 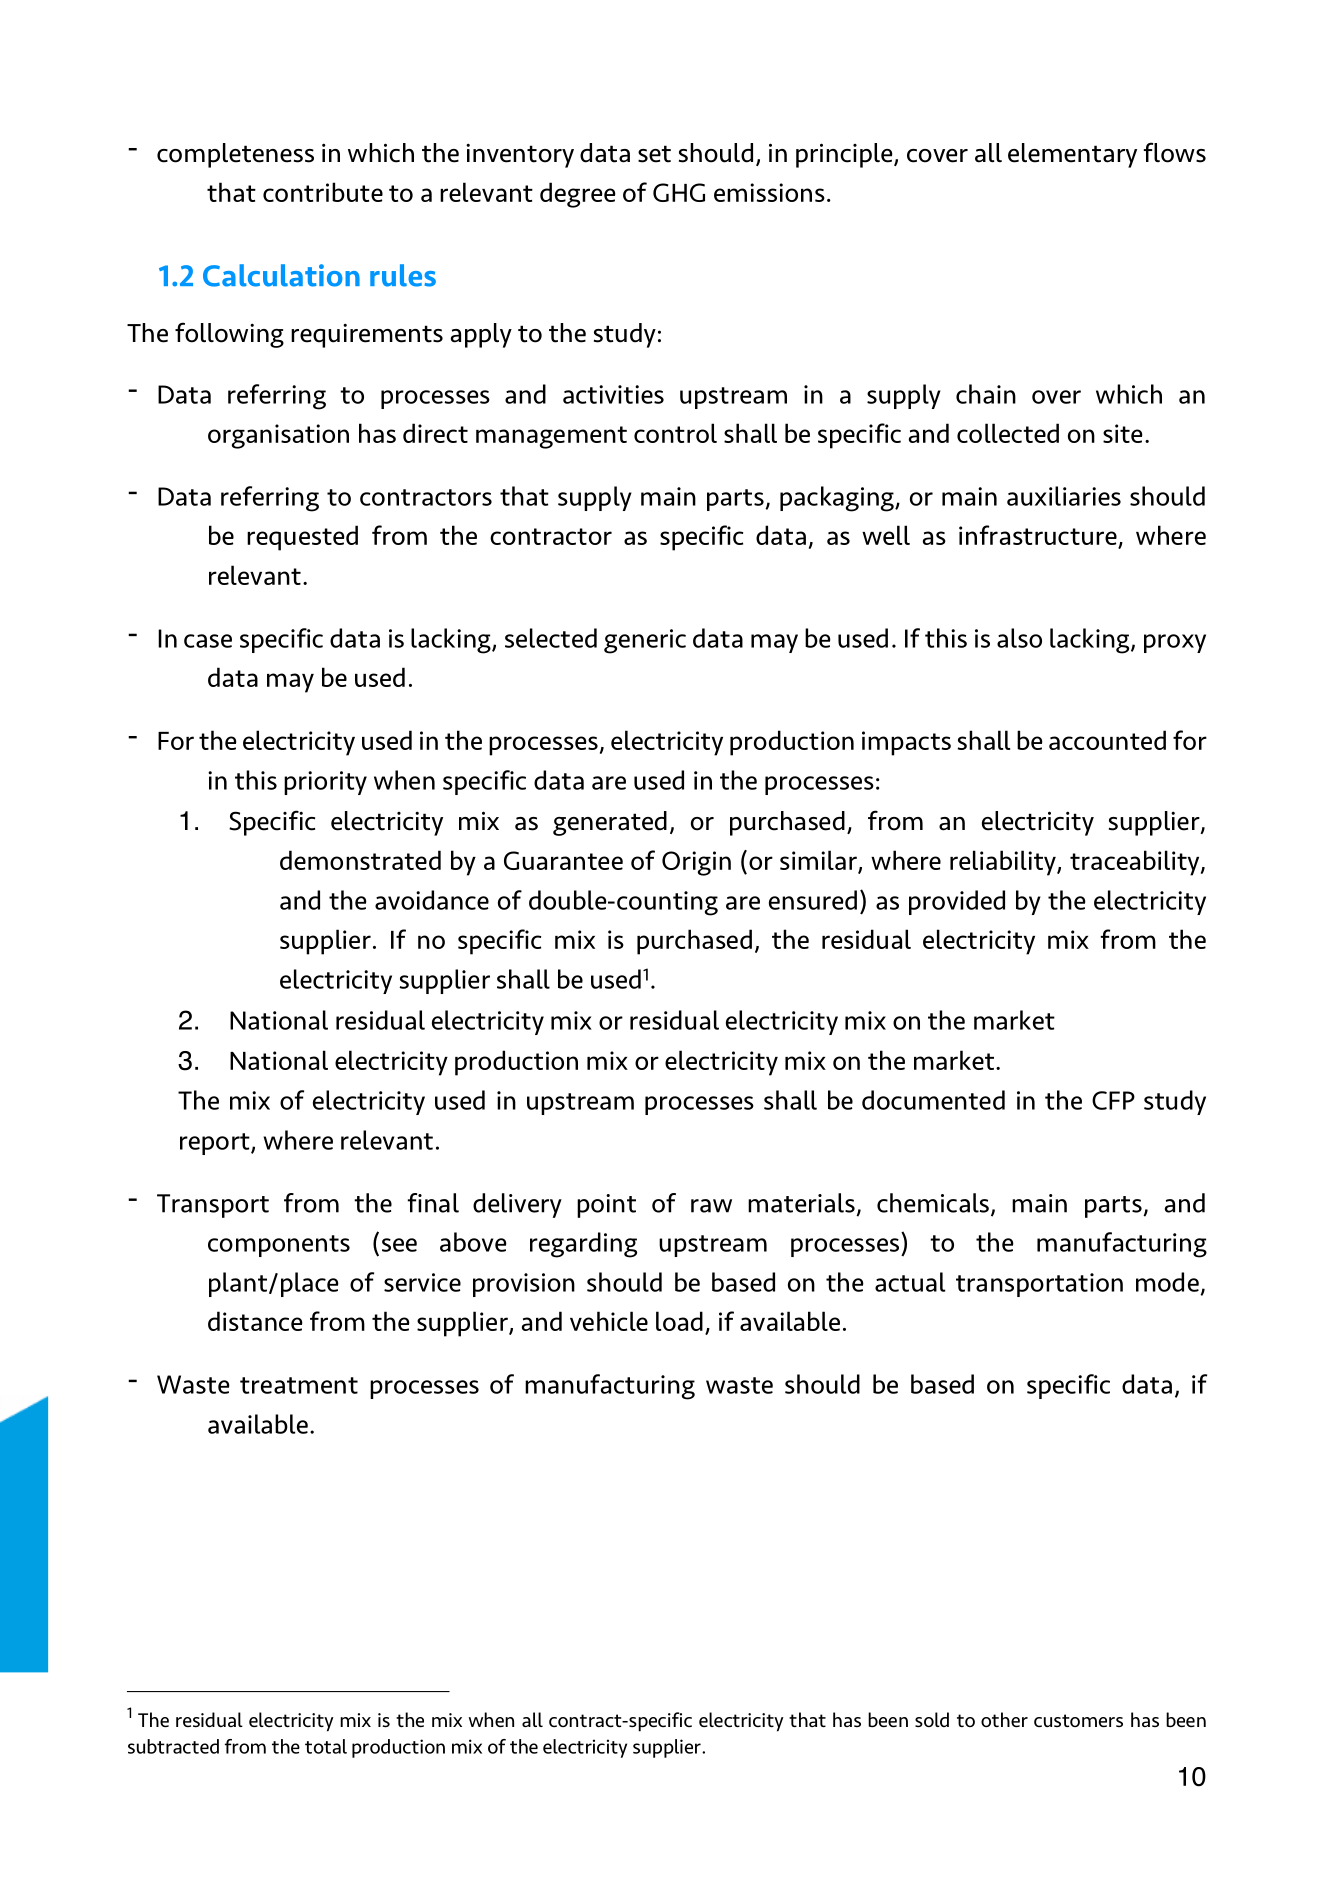 I want to click on provided, so click(x=957, y=902).
